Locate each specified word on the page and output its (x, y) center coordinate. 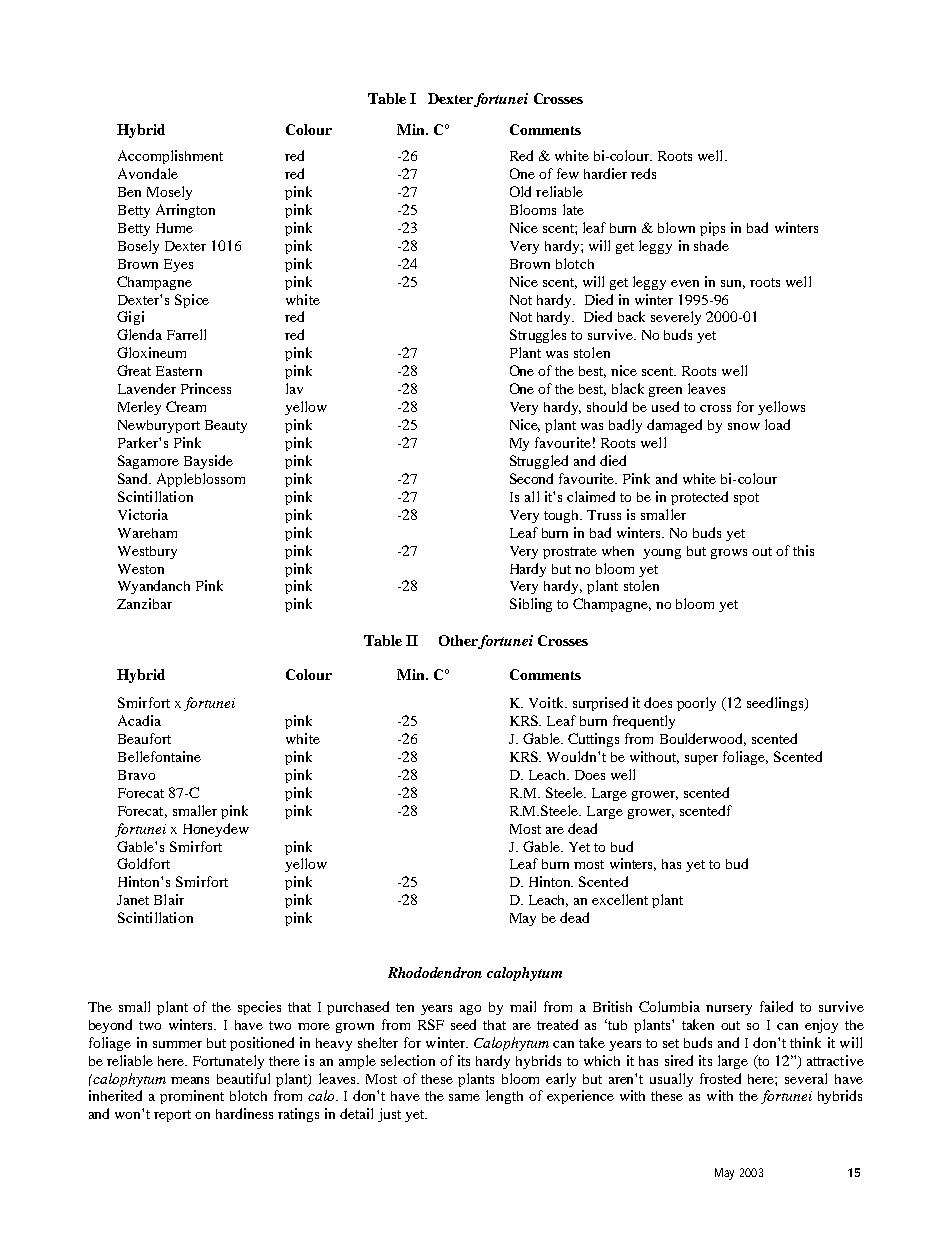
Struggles (538, 336)
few (568, 173)
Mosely (169, 193)
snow (744, 426)
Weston (141, 569)
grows (729, 554)
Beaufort (144, 738)
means (190, 1080)
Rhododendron (435, 972)
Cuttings (593, 740)
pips (712, 229)
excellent (620, 899)
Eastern (179, 371)
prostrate (570, 553)
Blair (169, 899)
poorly (696, 704)
